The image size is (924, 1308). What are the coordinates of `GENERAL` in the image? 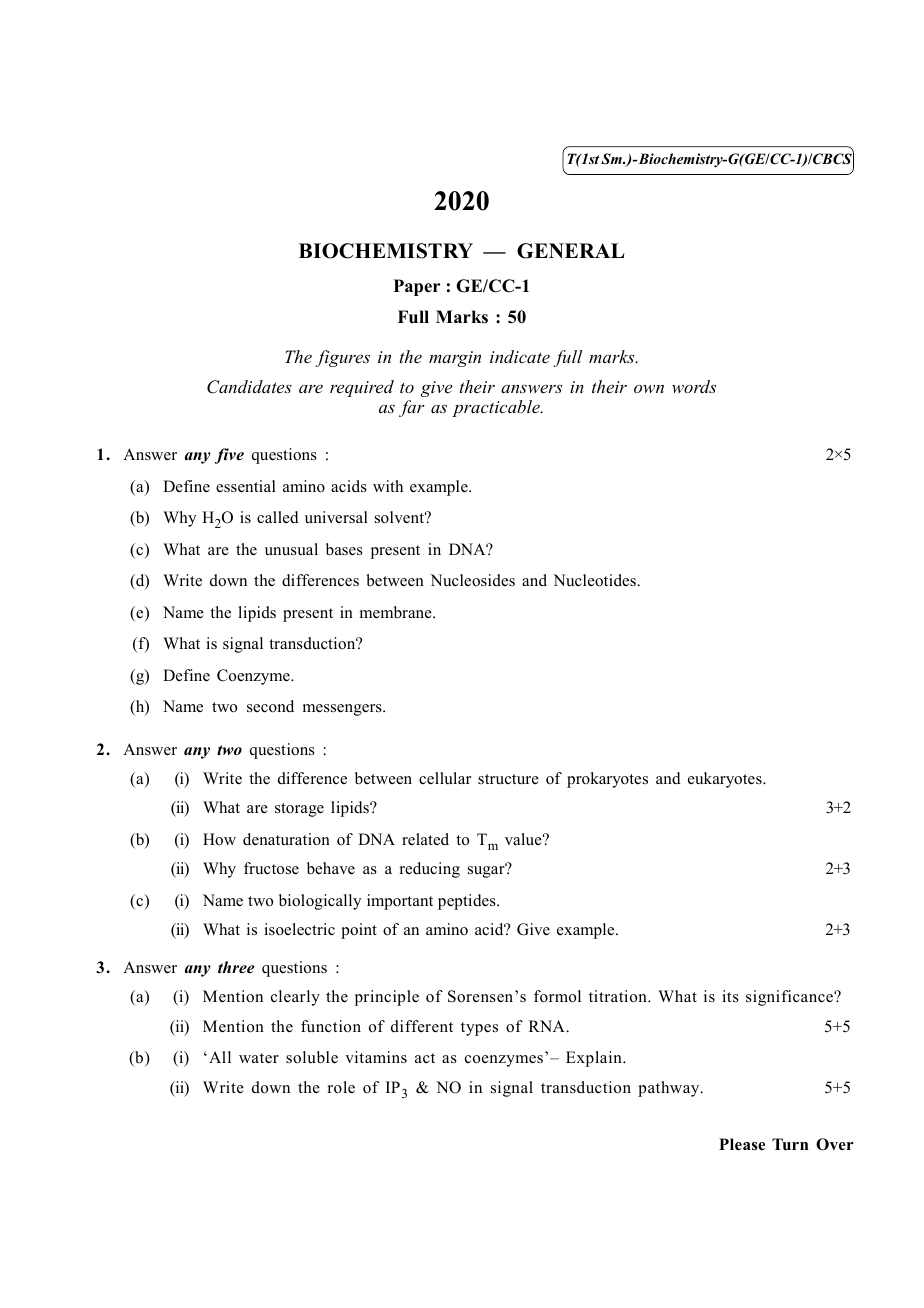 It's located at (571, 251).
